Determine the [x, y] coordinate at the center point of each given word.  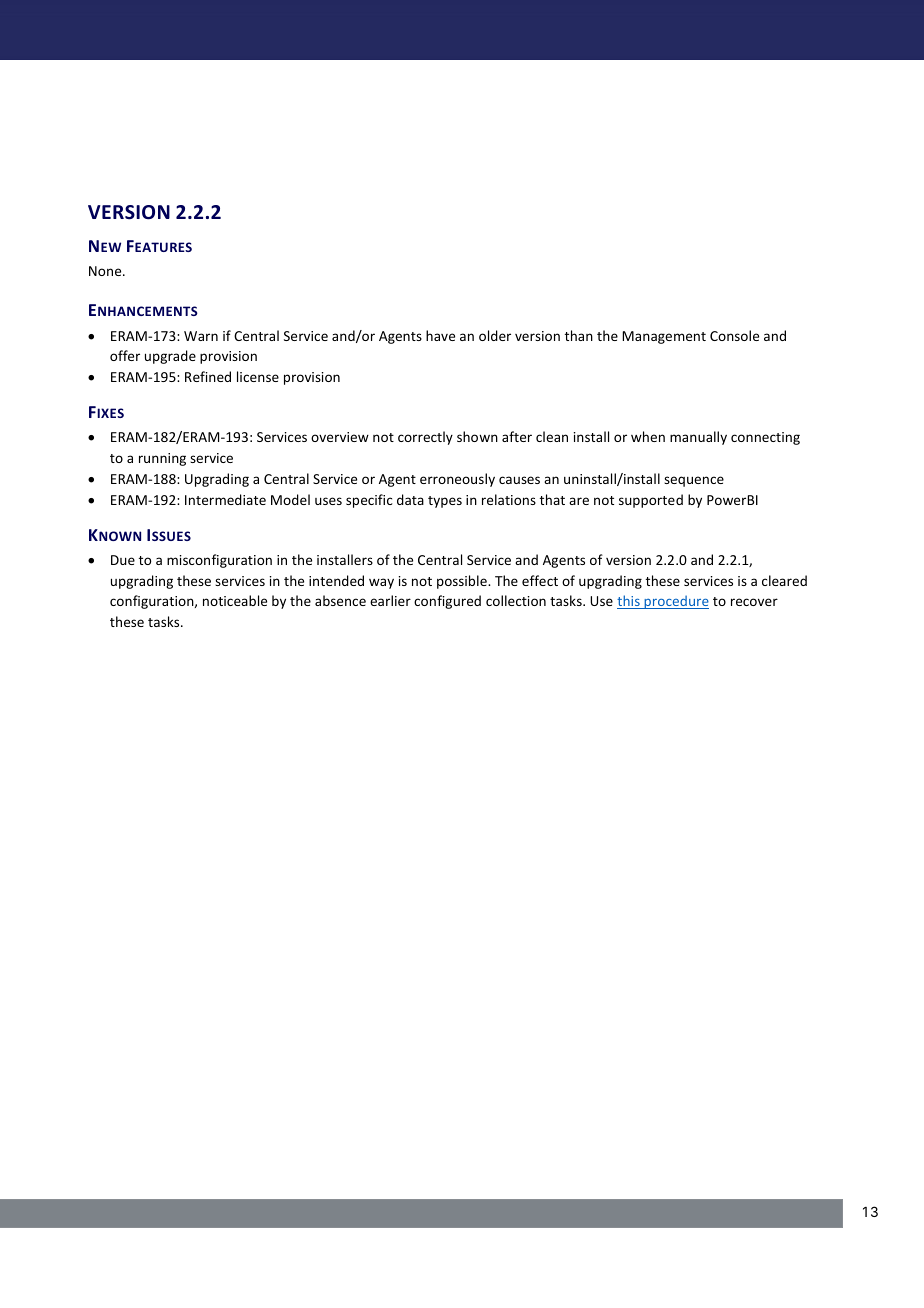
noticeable [235, 600]
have [440, 335]
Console [734, 335]
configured [447, 602]
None [106, 271]
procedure [675, 602]
